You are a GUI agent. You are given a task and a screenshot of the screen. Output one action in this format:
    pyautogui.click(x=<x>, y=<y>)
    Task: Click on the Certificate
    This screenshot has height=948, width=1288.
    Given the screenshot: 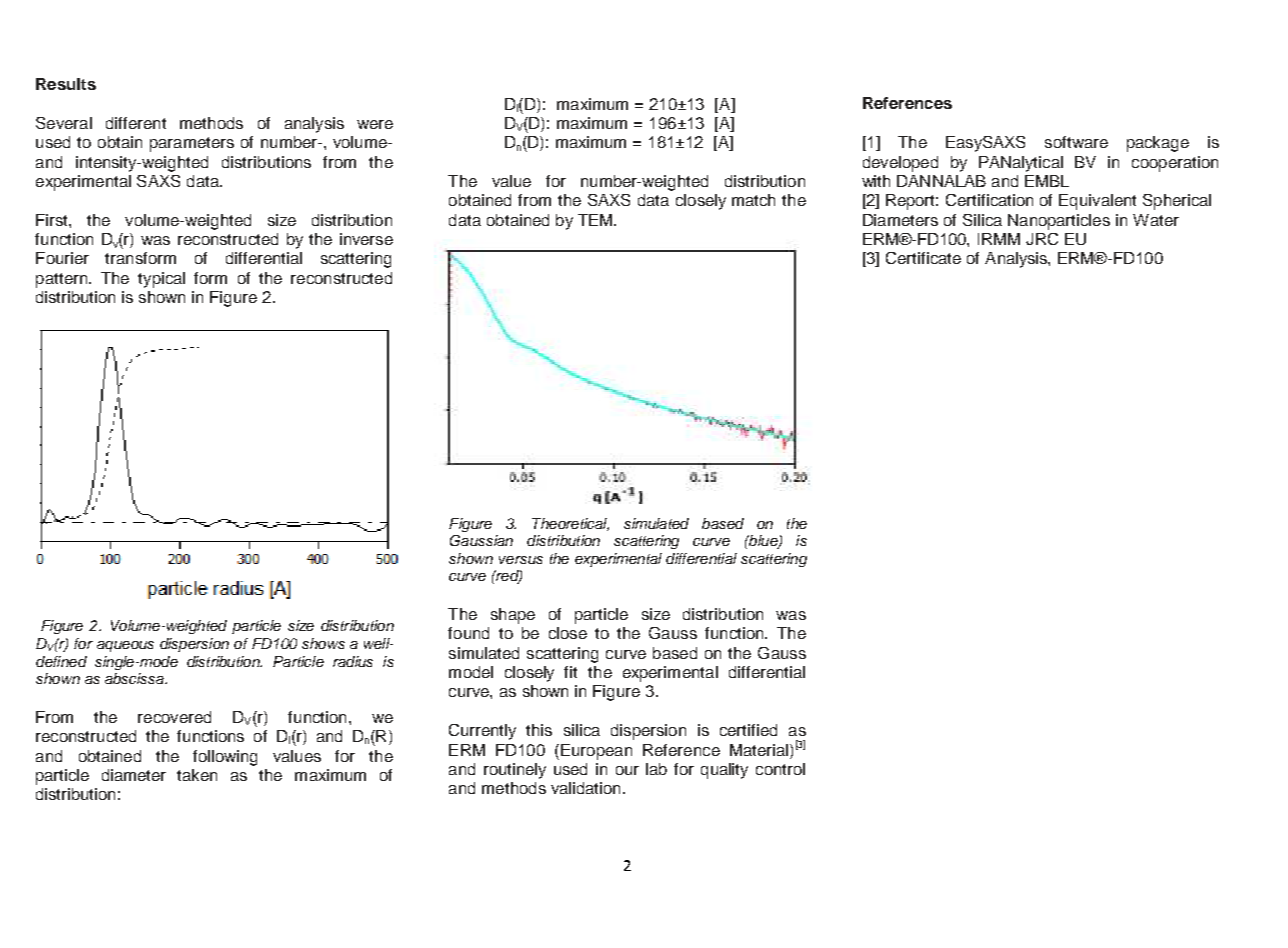 What is the action you would take?
    pyautogui.click(x=923, y=258)
